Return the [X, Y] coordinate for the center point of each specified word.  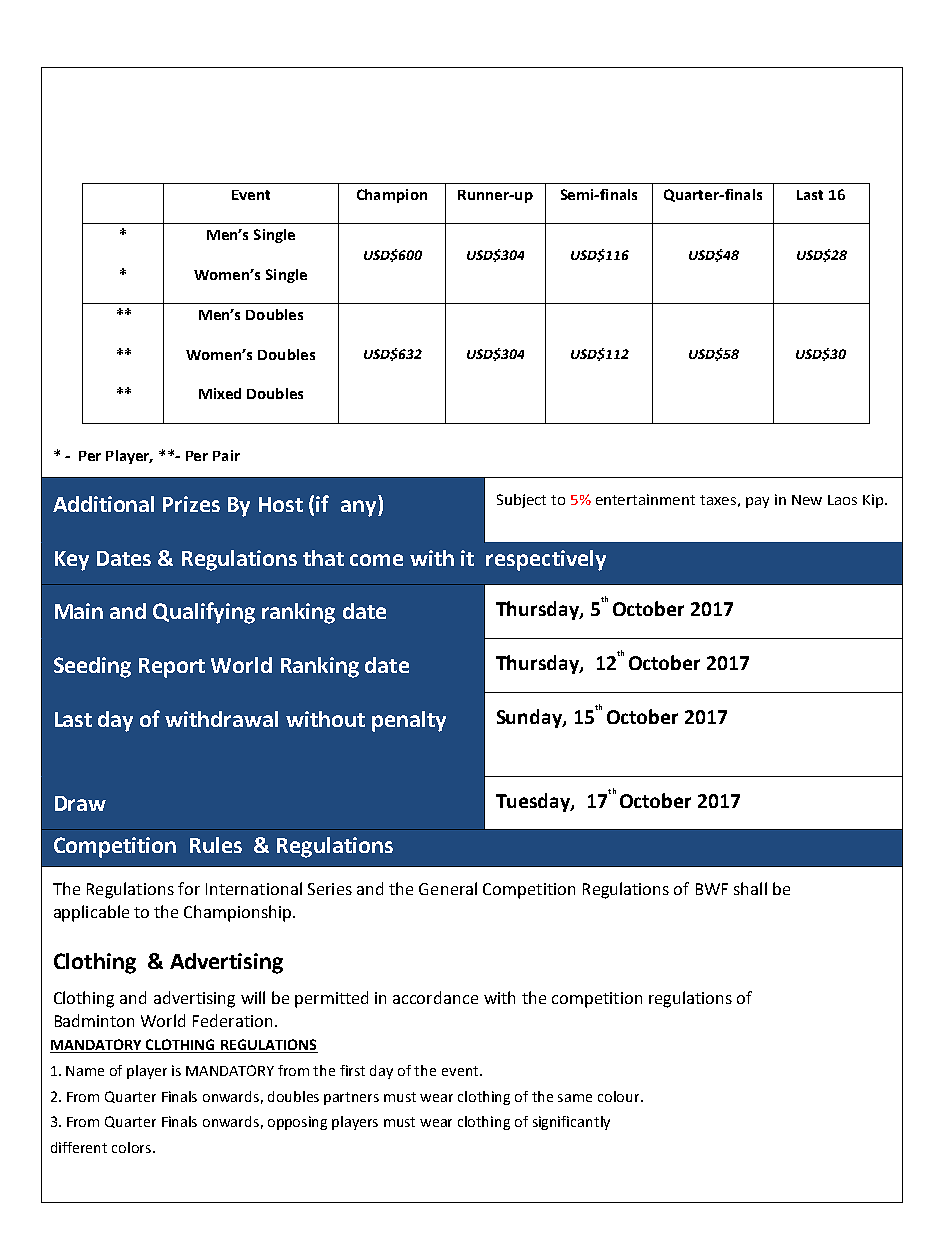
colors [133, 1147]
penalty [409, 721]
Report [172, 668]
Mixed [220, 393]
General [448, 888]
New [807, 500]
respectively [546, 560]
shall [750, 888]
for [189, 888]
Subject [521, 501]
